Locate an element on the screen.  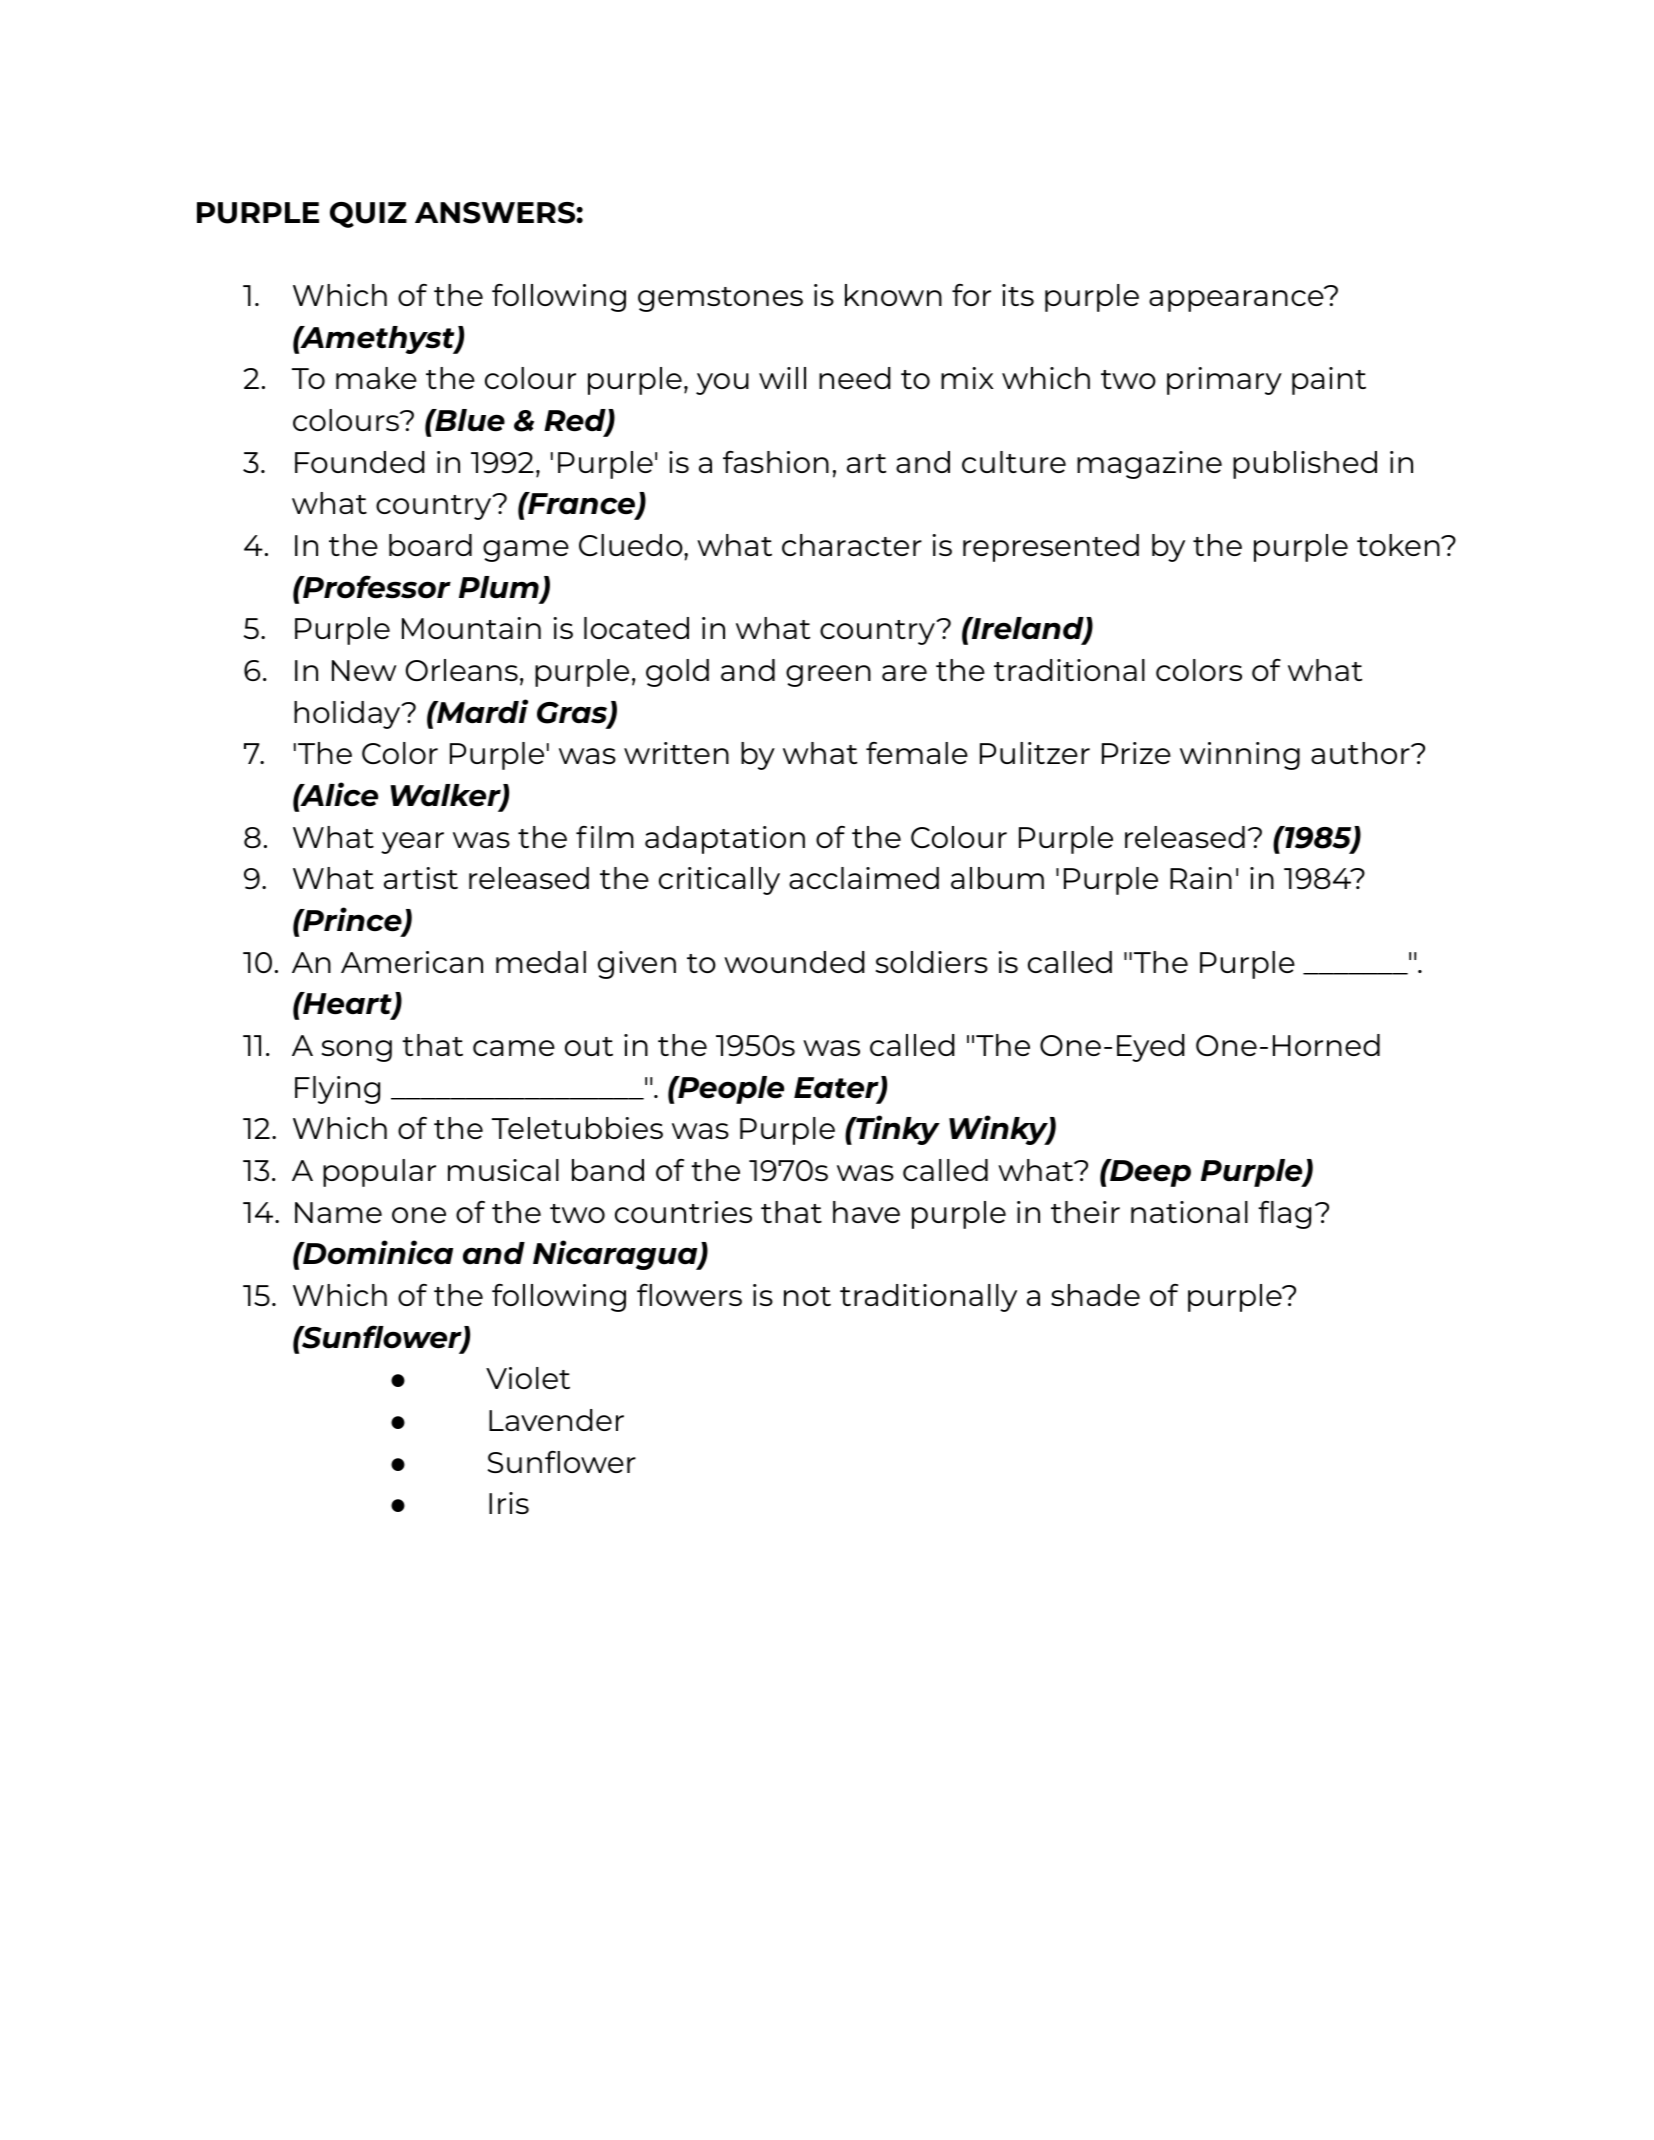
artist is located at coordinates (421, 878).
